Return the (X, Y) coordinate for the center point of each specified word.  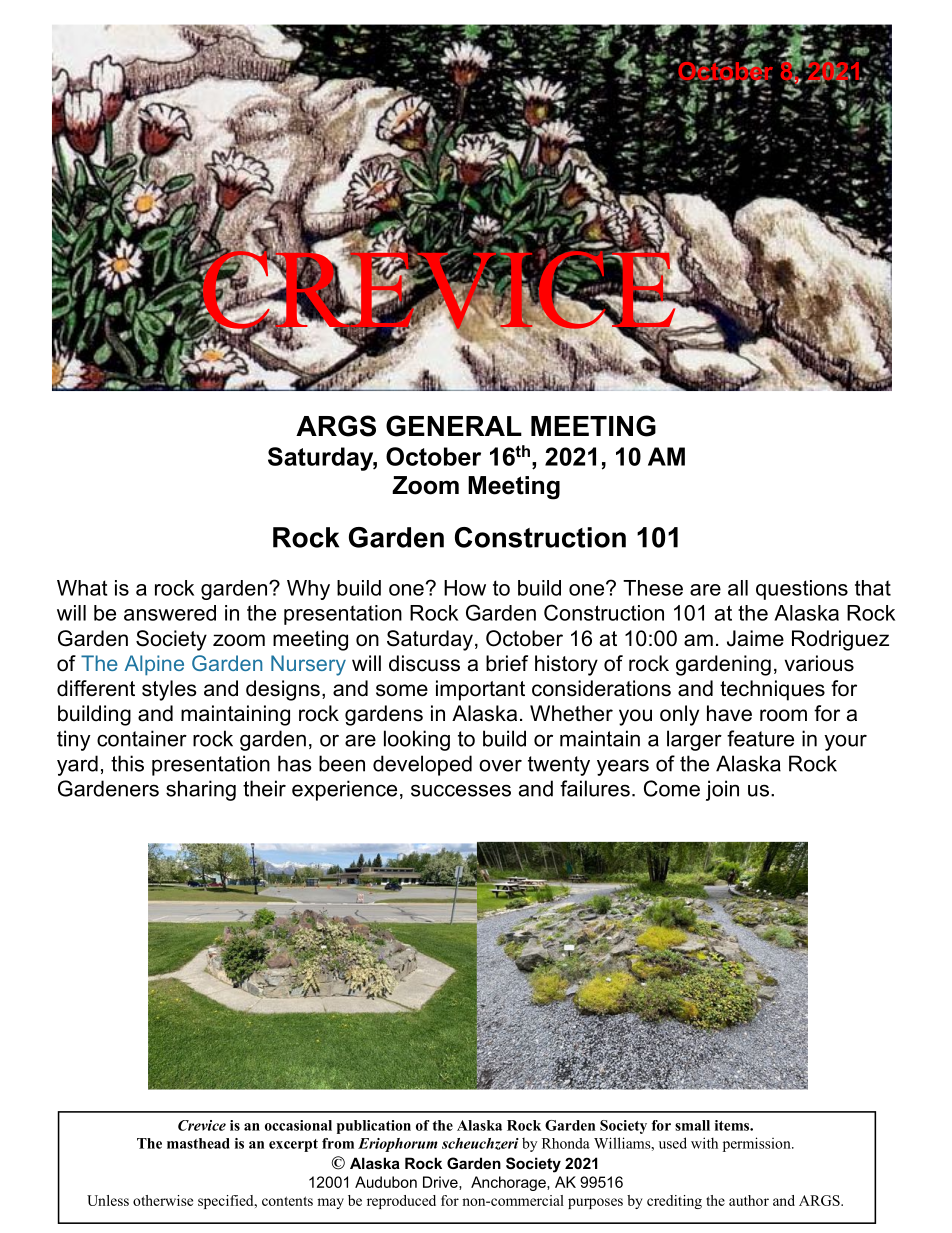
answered (170, 613)
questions (802, 590)
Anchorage (509, 1183)
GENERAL (454, 426)
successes (461, 790)
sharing (201, 790)
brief (507, 663)
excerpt (293, 1145)
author (749, 1200)
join (722, 790)
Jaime (755, 638)
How (465, 588)
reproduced (401, 1202)
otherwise (163, 1200)
